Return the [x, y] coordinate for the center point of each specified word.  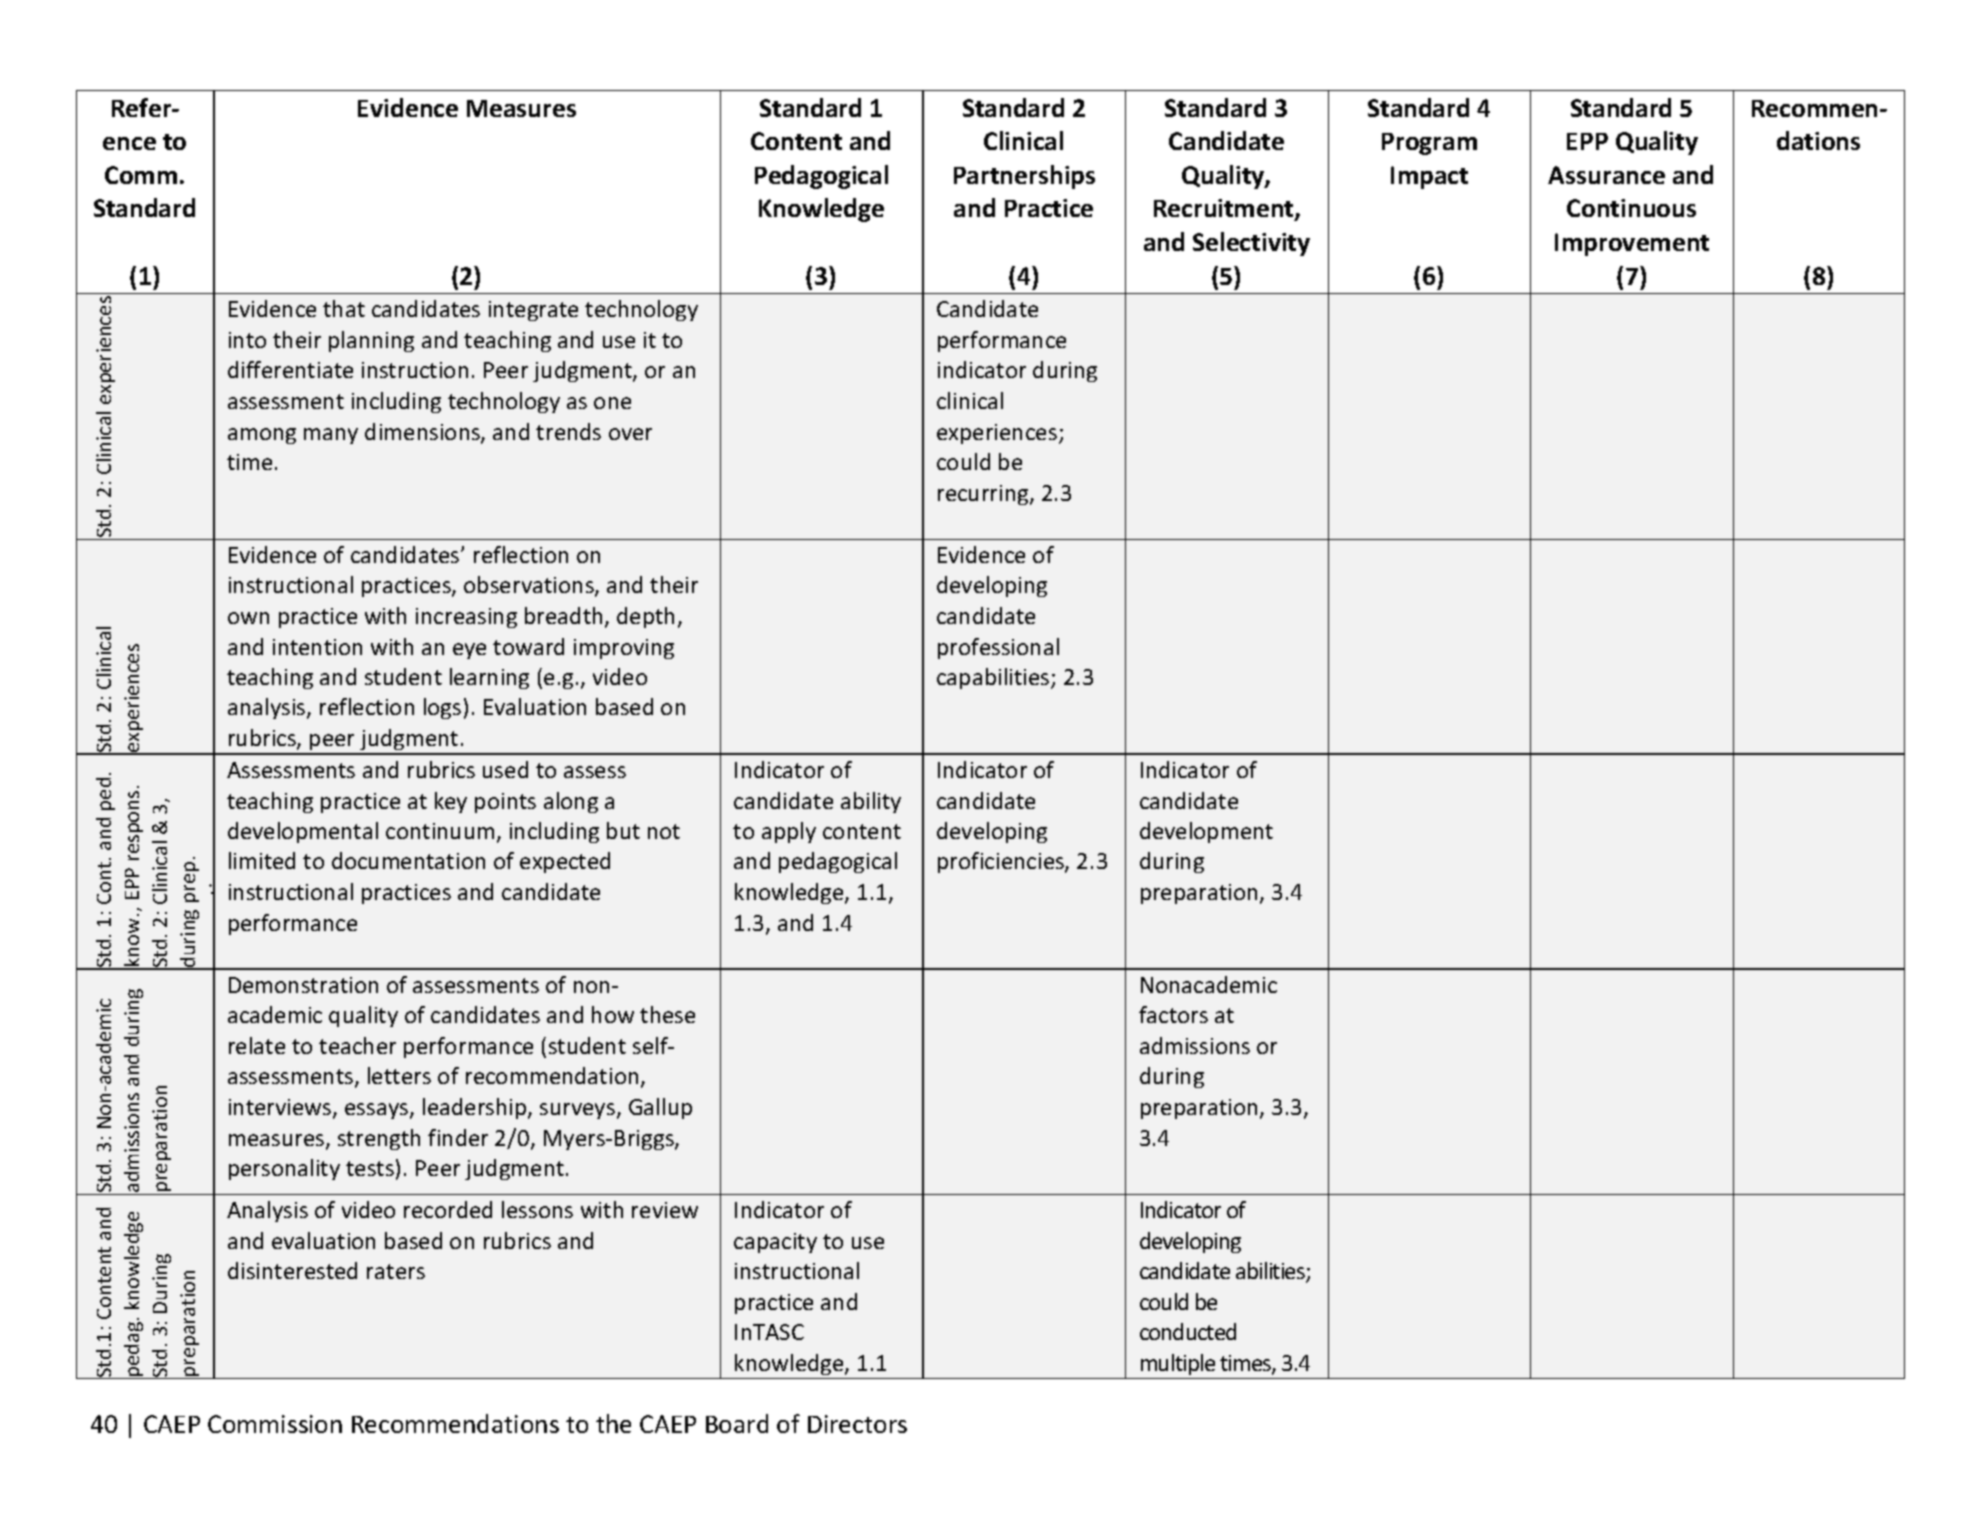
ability [871, 802]
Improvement [1632, 244]
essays [378, 1111]
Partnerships [1024, 177]
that [344, 308]
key [451, 802]
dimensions [423, 433]
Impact [1429, 177]
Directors [857, 1424]
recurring [984, 495]
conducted [1188, 1331]
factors [1173, 1014]
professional [998, 648]
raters [396, 1271]
